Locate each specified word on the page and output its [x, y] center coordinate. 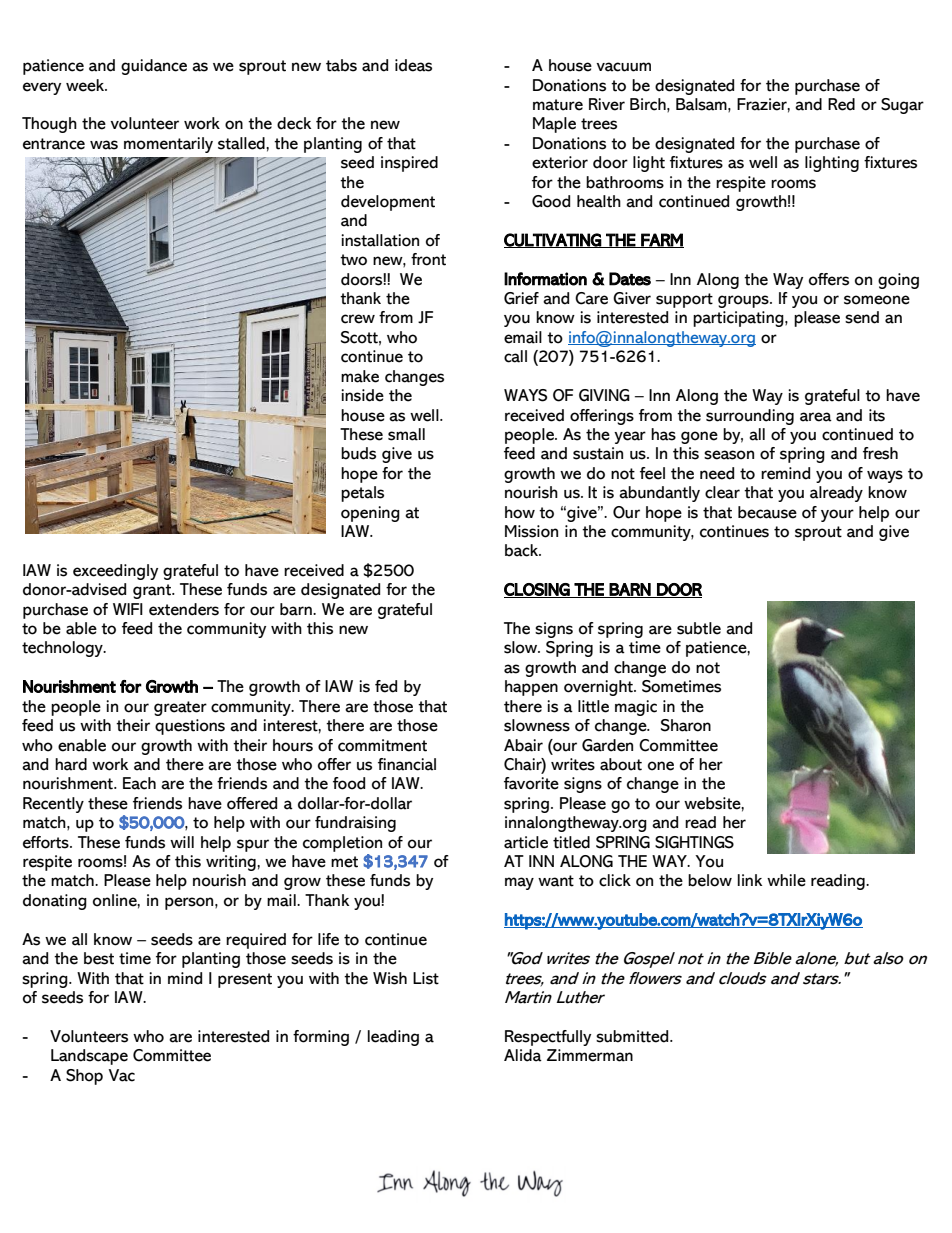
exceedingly [115, 572]
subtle [699, 628]
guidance [154, 67]
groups [744, 301]
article [526, 842]
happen [531, 688]
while [786, 880]
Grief [521, 298]
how [520, 512]
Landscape [89, 1057]
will [182, 842]
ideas [413, 65]
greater [180, 708]
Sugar [902, 106]
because [767, 512]
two [353, 260]
